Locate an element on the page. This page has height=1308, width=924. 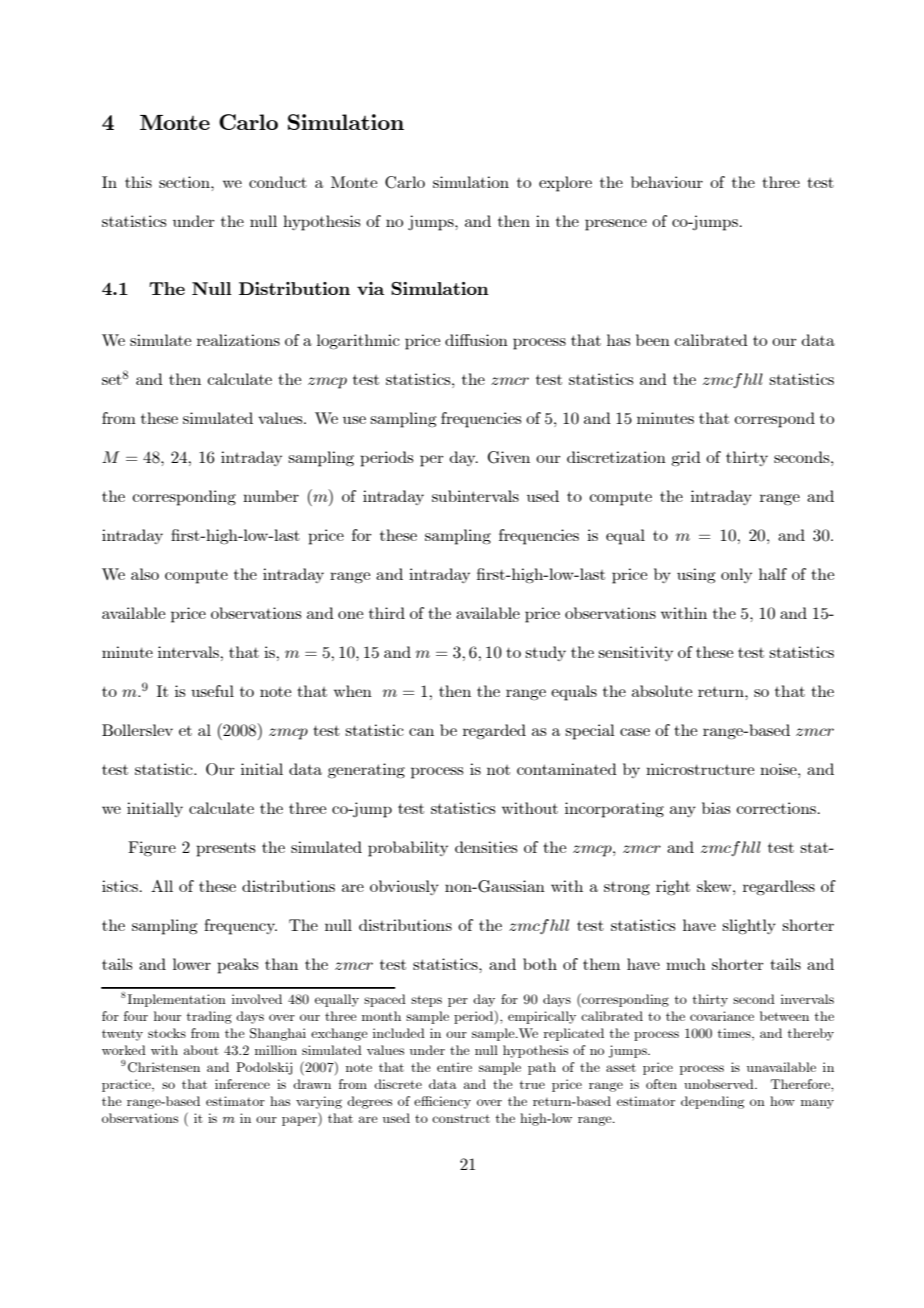
useful is located at coordinates (212, 691).
